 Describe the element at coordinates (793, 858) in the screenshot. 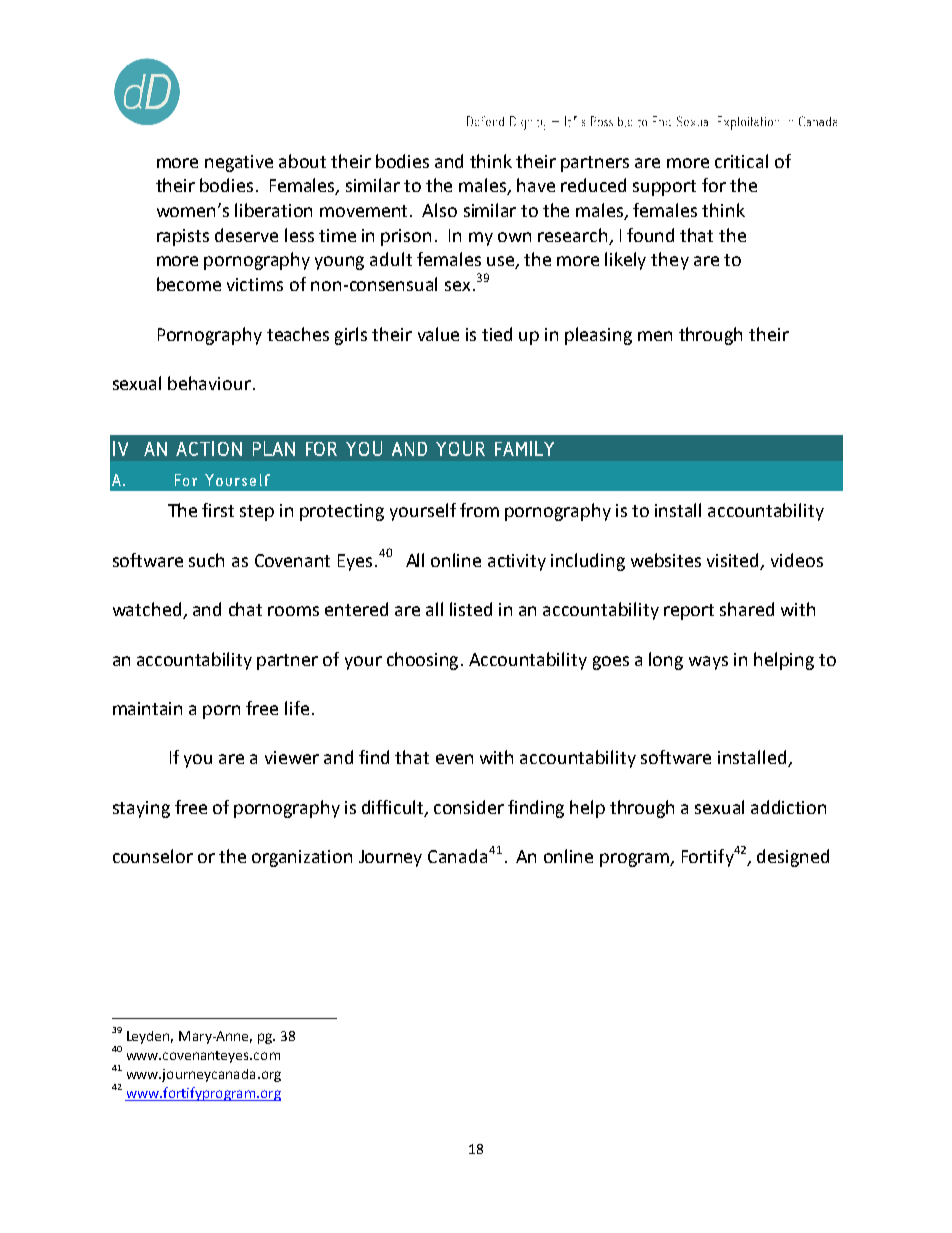

I see `designed` at that location.
